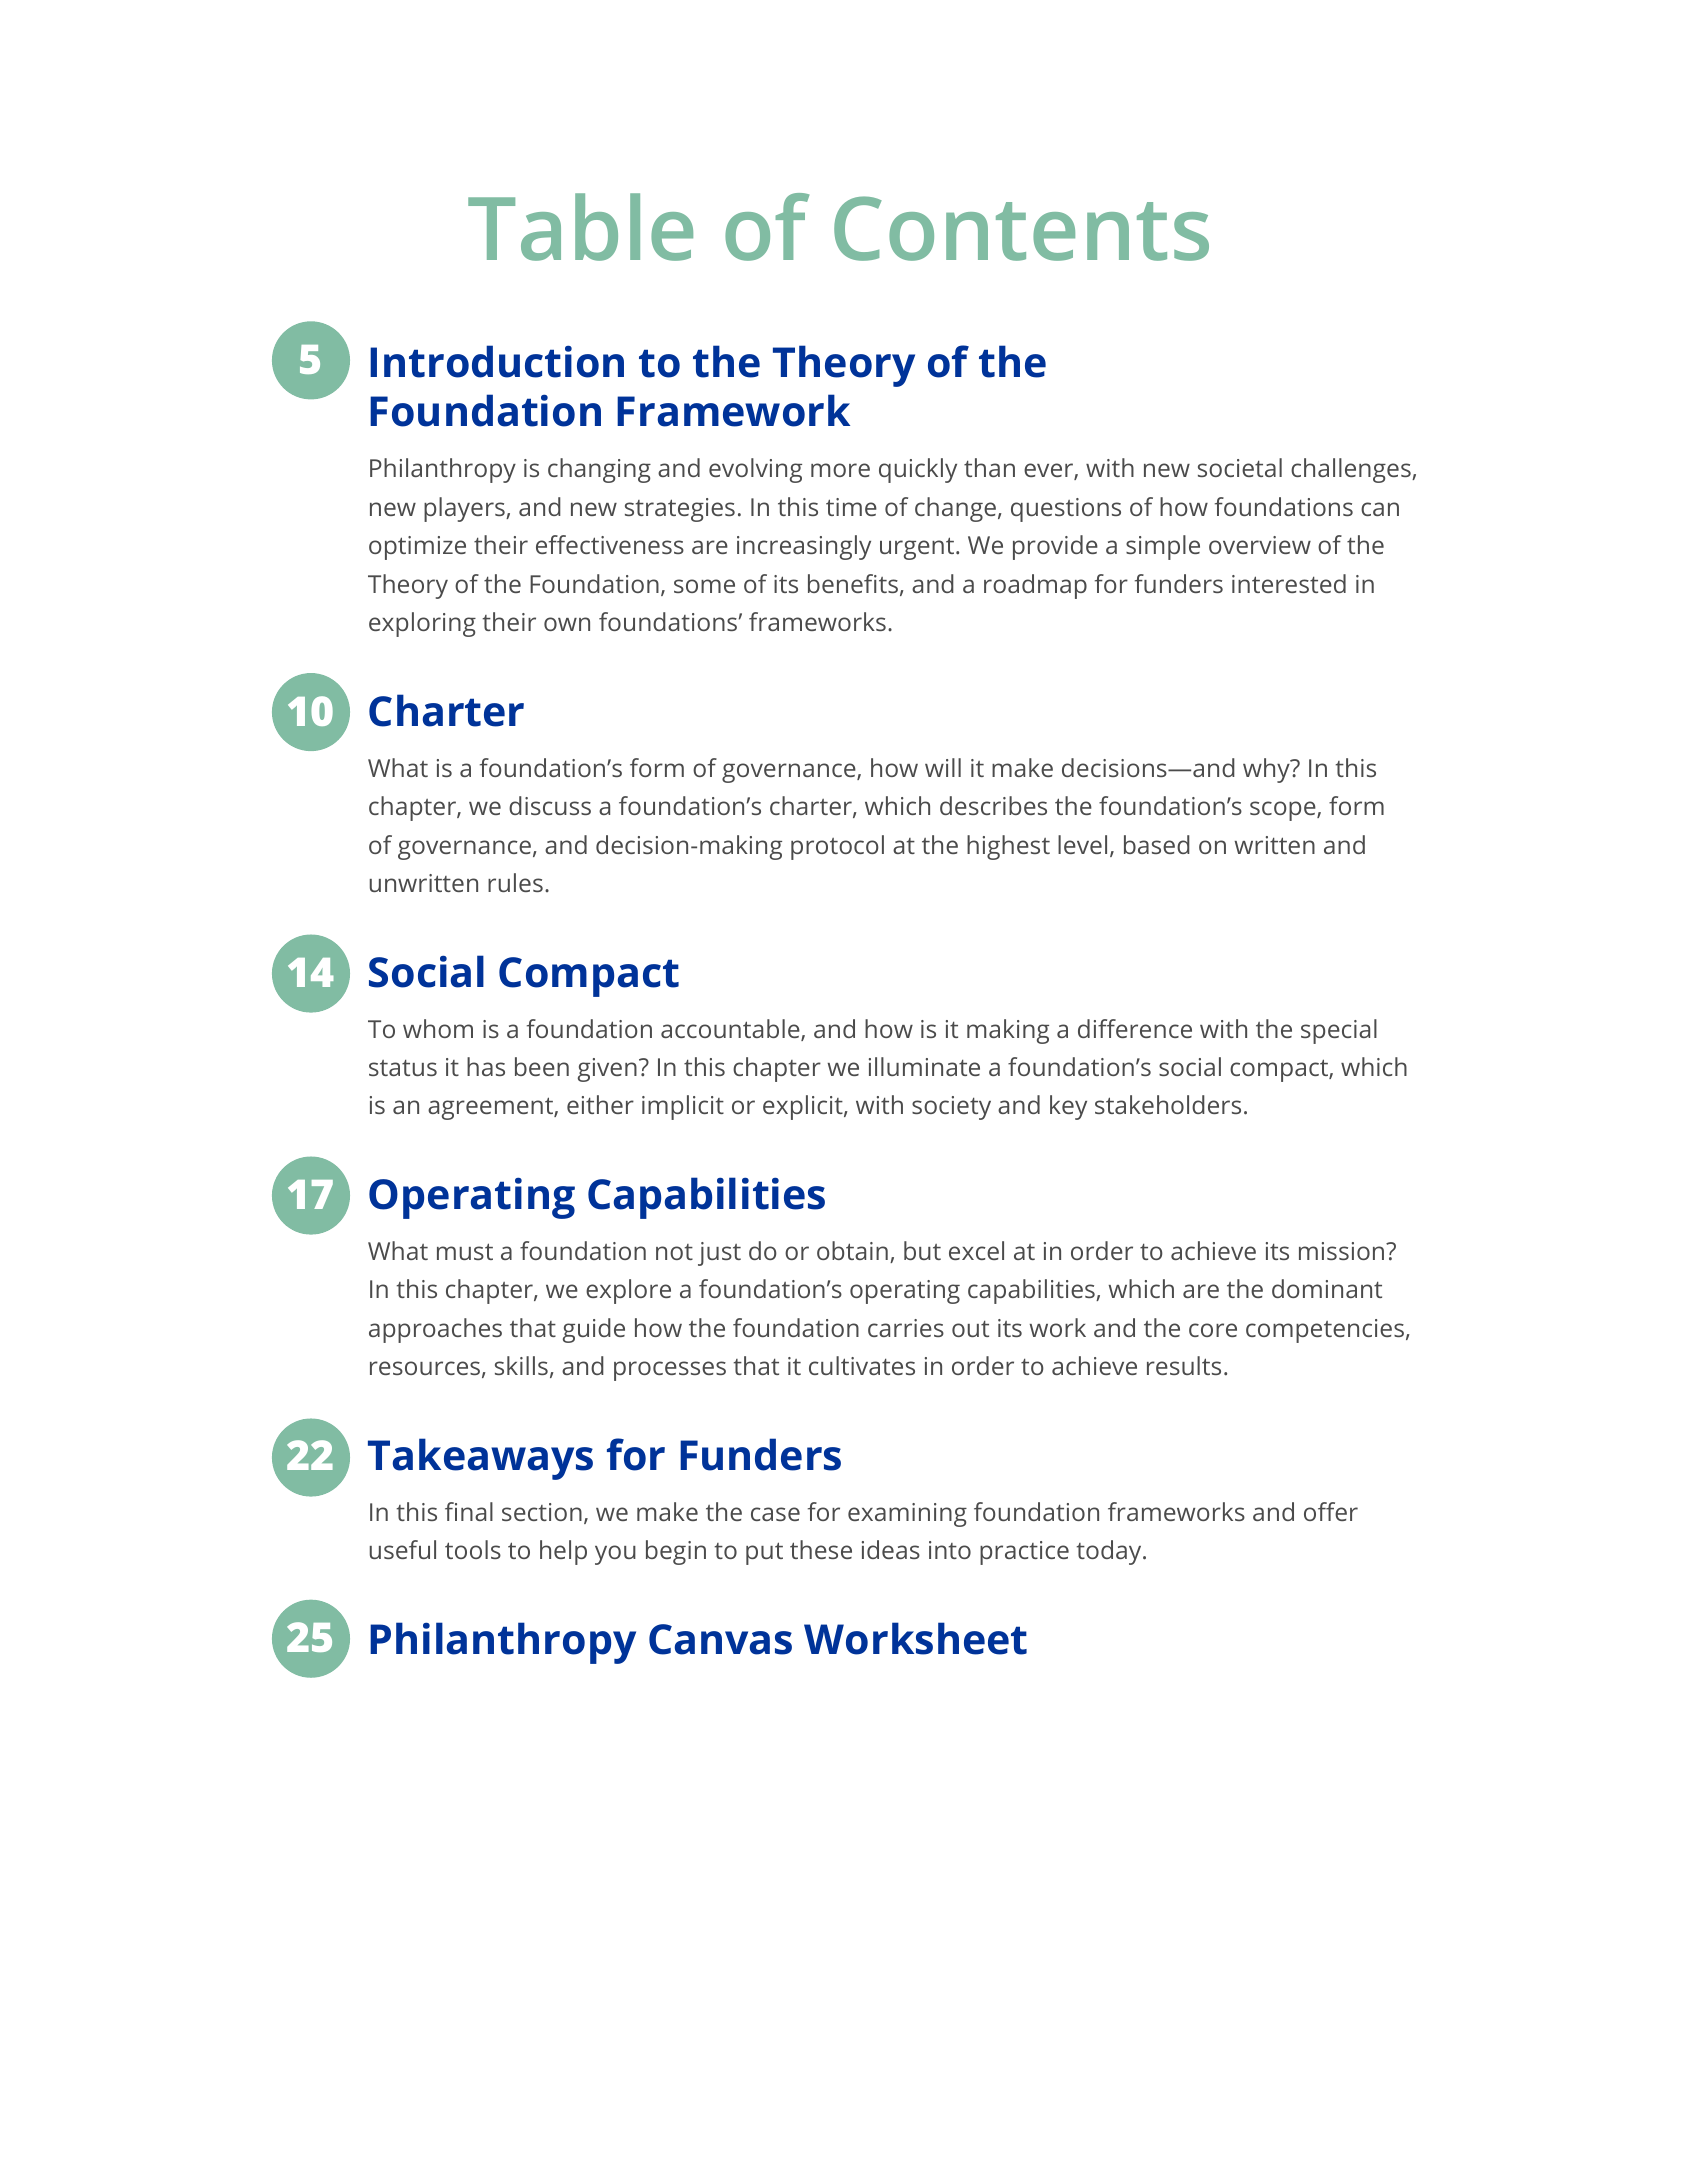 This image has width=1681, height=2175. What do you see at coordinates (515, 882) in the image?
I see `rules` at bounding box center [515, 882].
